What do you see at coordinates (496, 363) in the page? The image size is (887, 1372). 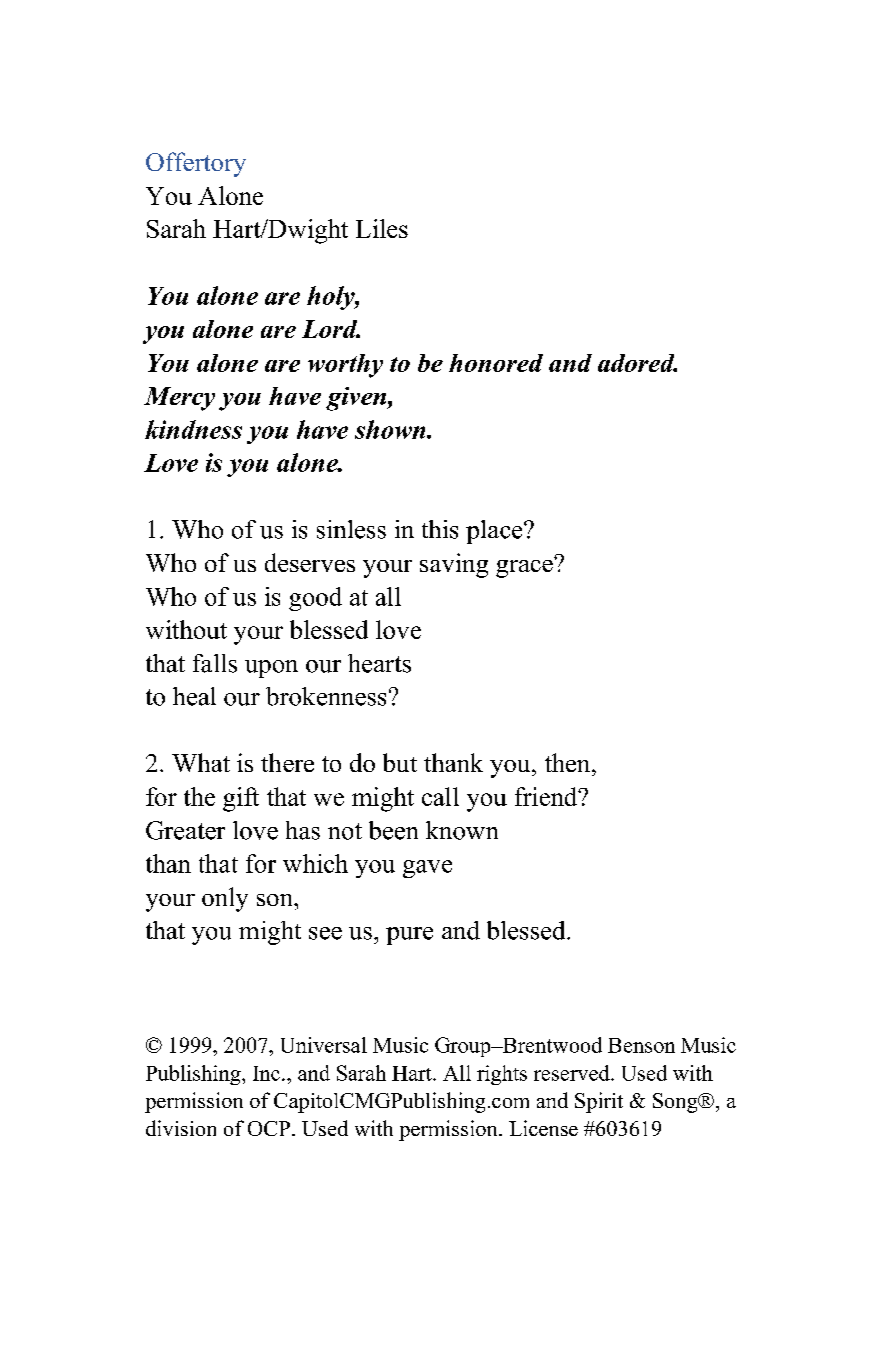 I see `honored` at bounding box center [496, 363].
